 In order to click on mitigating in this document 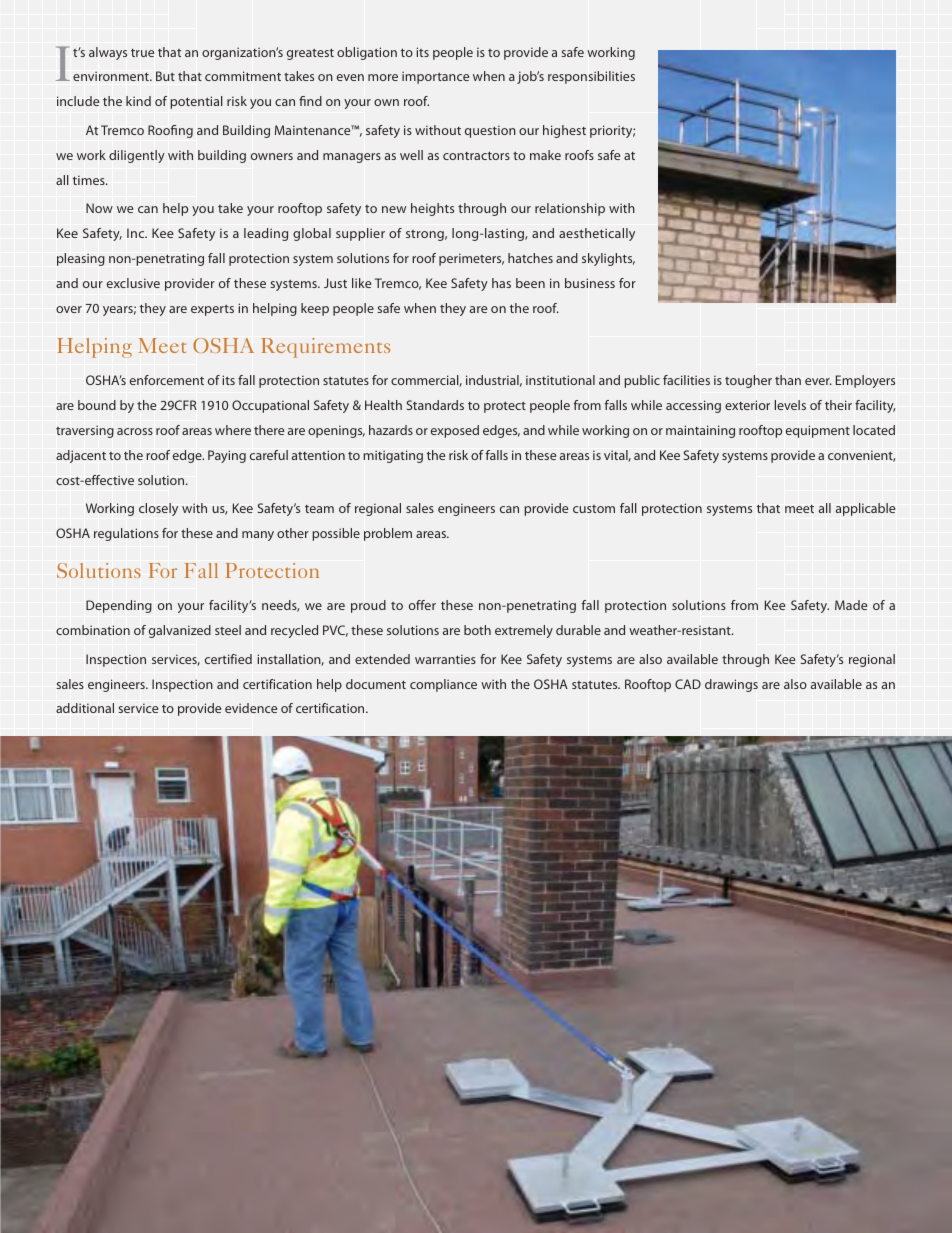, I will do `click(393, 456)`.
